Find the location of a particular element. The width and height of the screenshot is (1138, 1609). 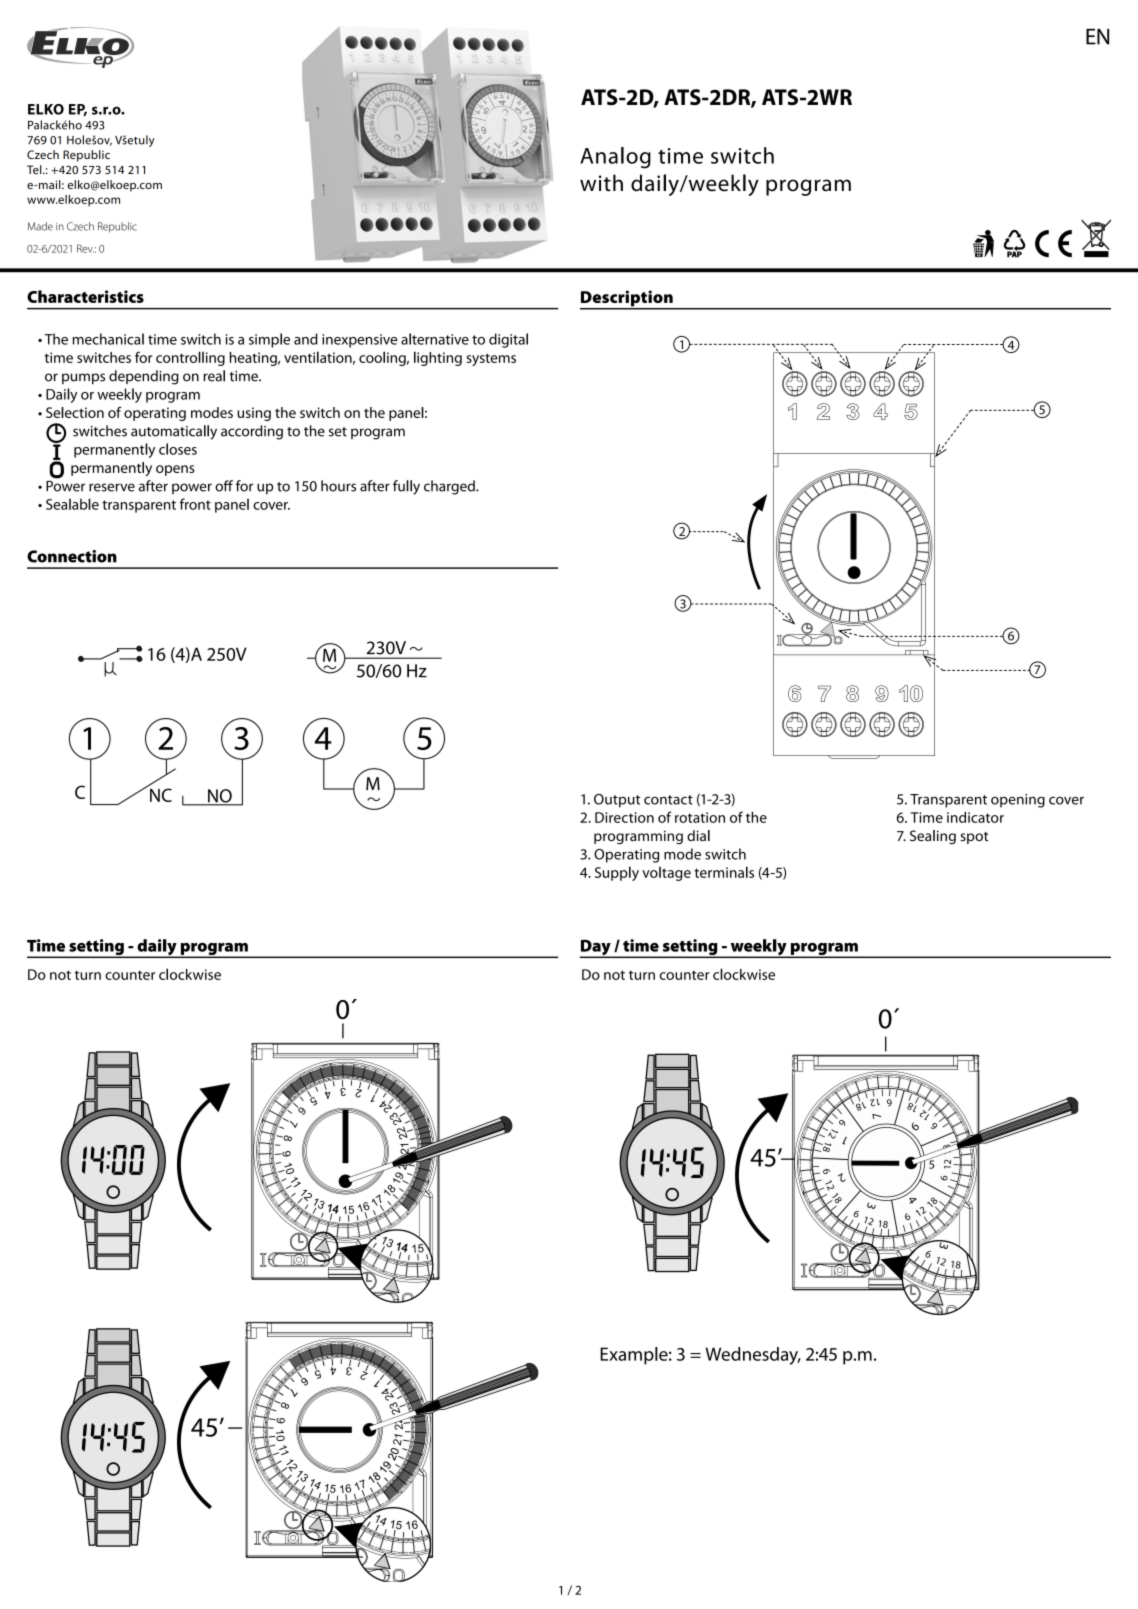

Analog is located at coordinates (615, 158).
